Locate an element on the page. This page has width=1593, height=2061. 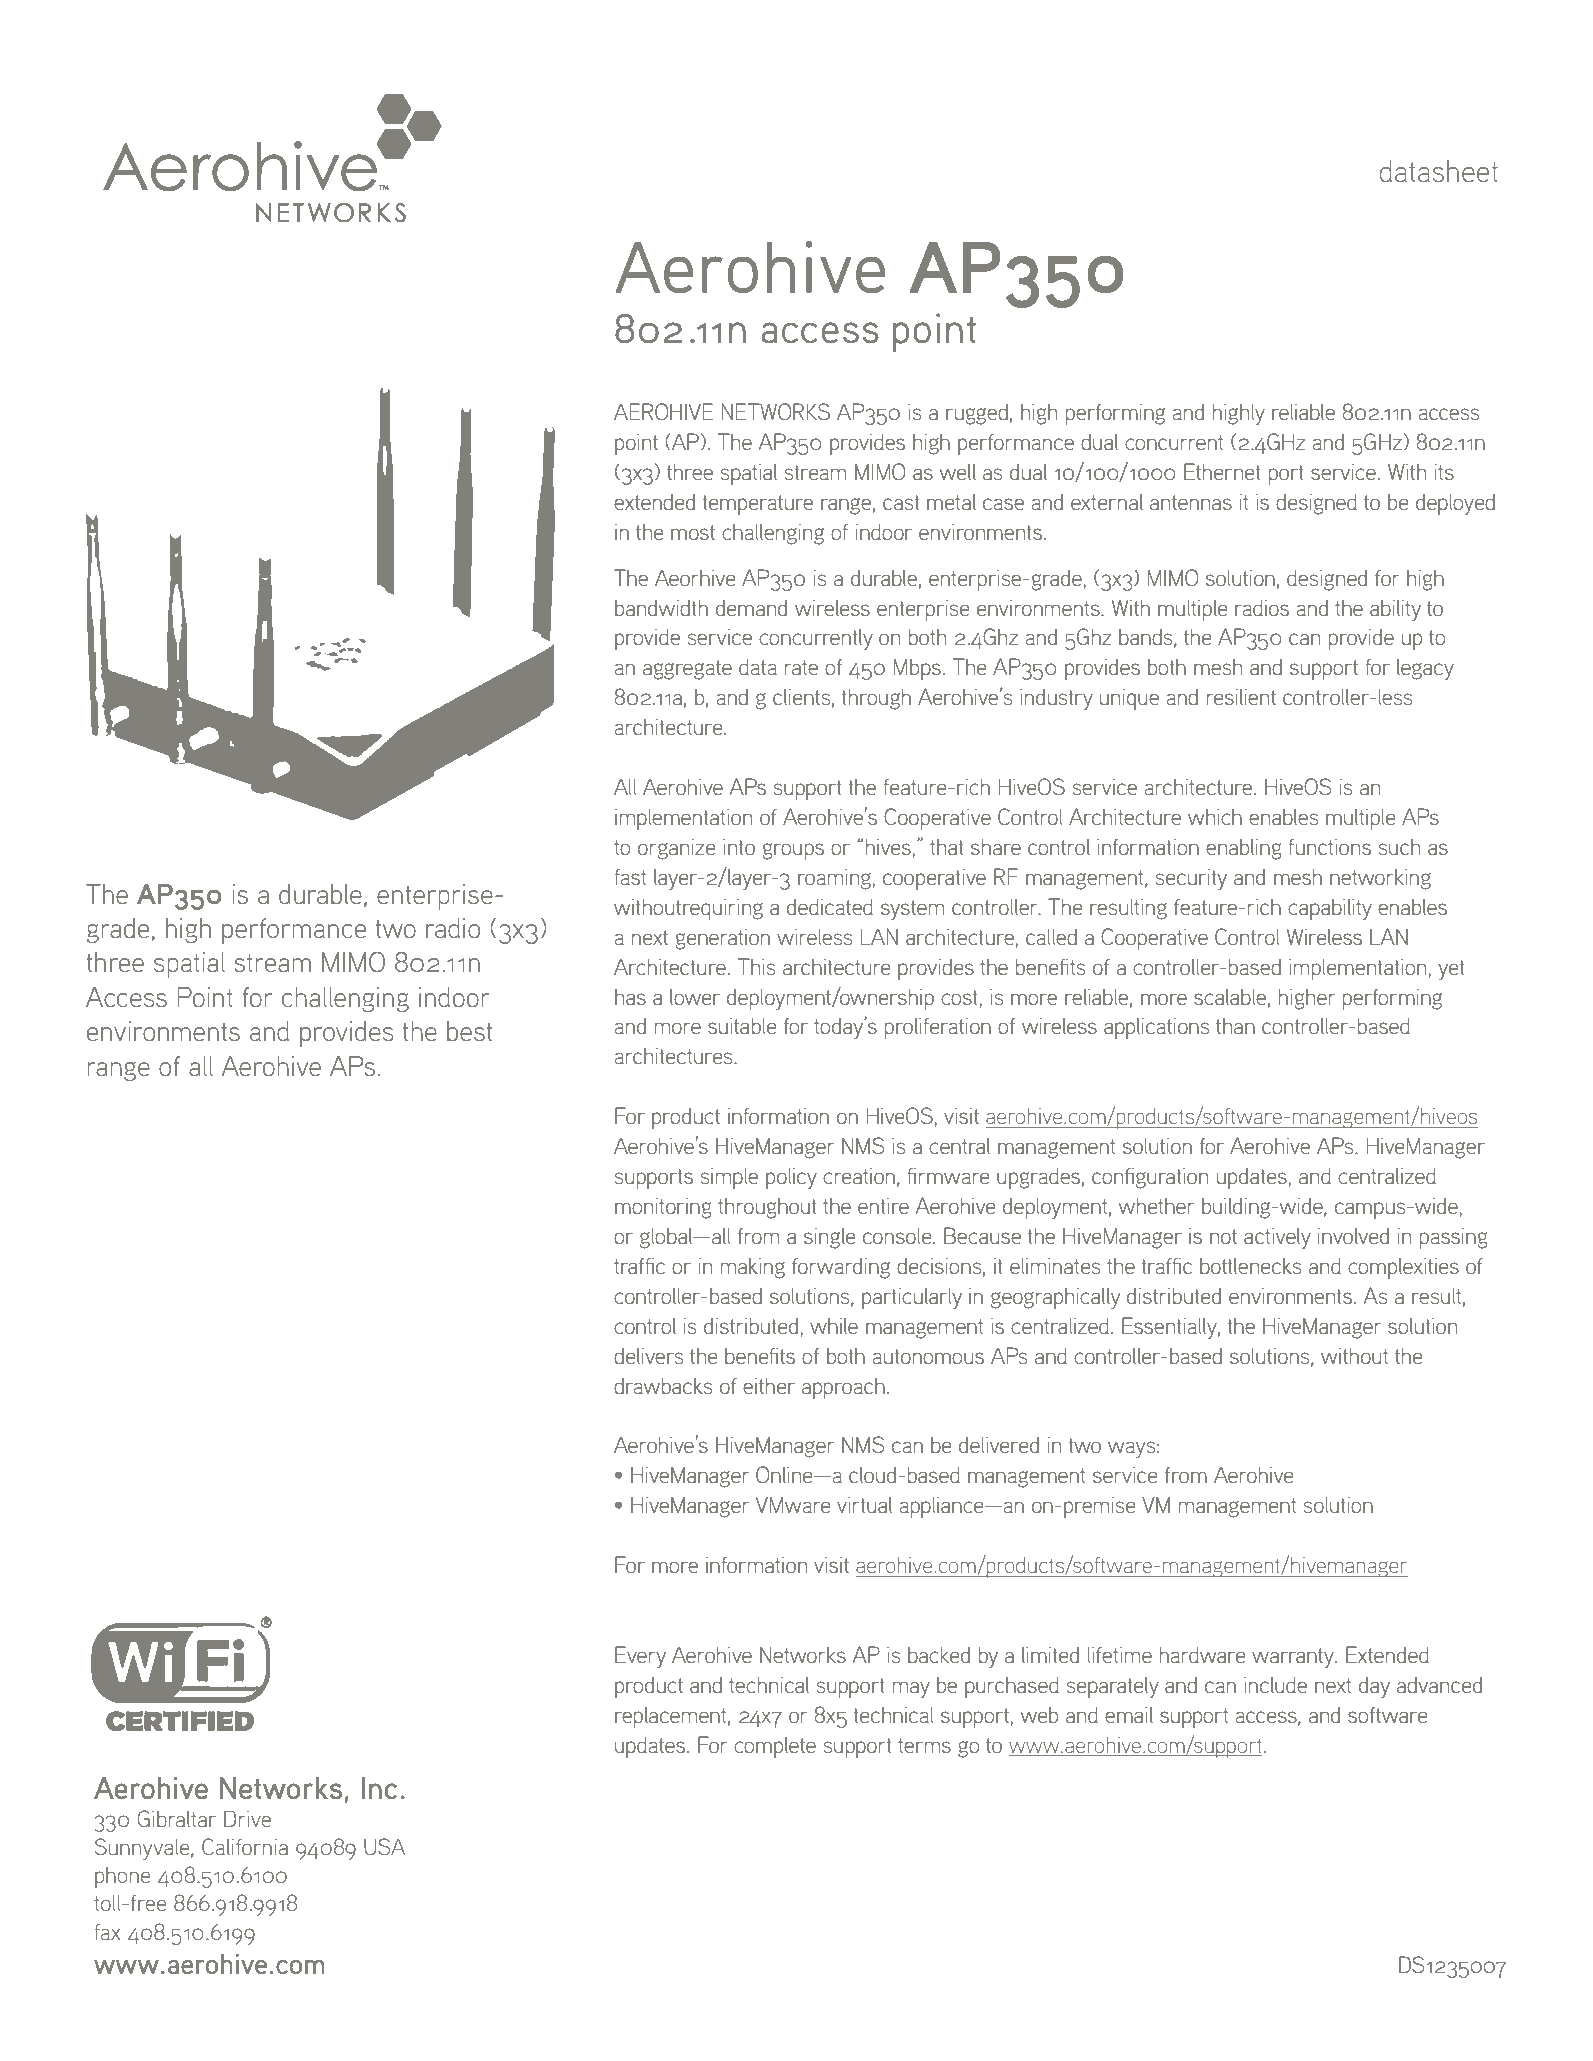
Ethernet is located at coordinates (1222, 471).
